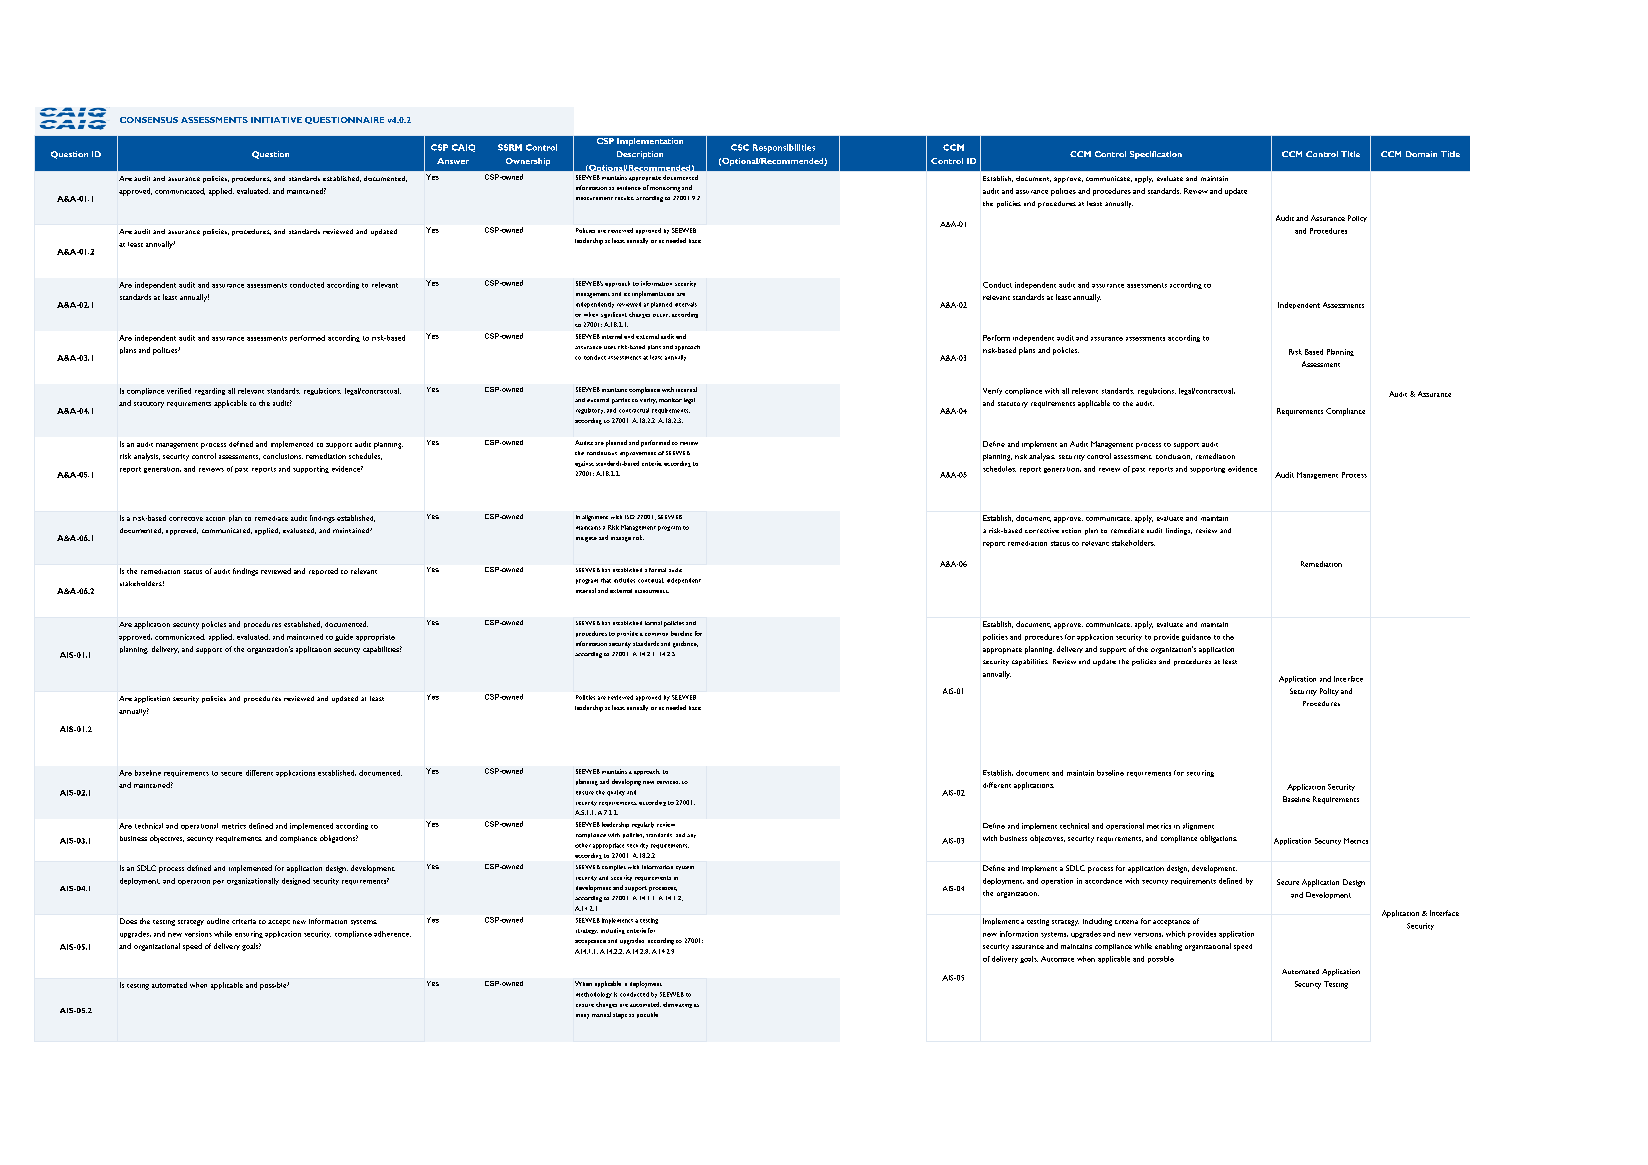 The height and width of the page is (1165, 1648). I want to click on eliminating, so click(677, 1005).
